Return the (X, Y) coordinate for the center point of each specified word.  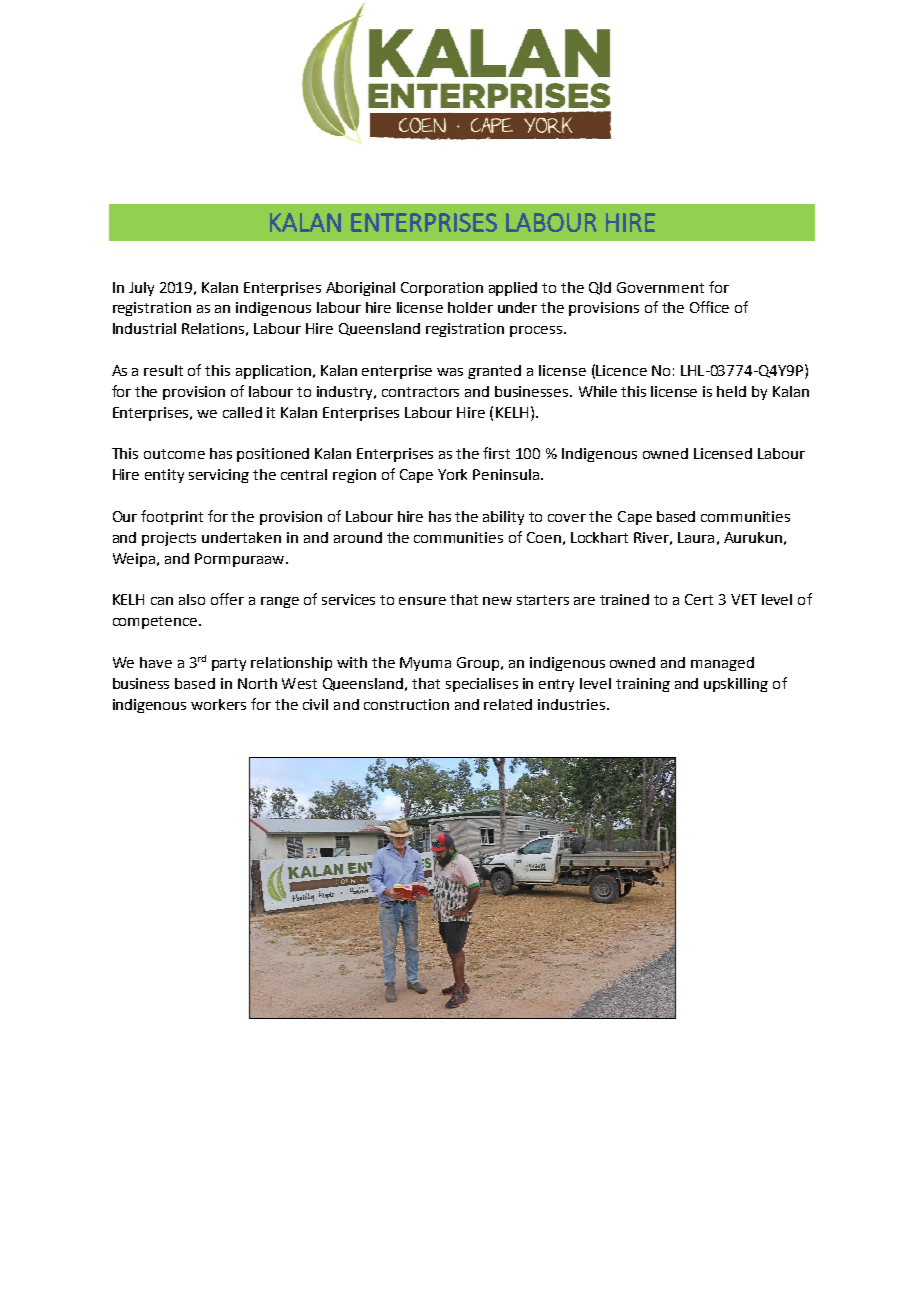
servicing (219, 476)
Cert (699, 599)
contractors (420, 392)
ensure (422, 601)
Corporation (442, 289)
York (452, 474)
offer (227, 599)
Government (660, 287)
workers (218, 704)
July (141, 289)
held (731, 391)
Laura (696, 537)
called (242, 412)
